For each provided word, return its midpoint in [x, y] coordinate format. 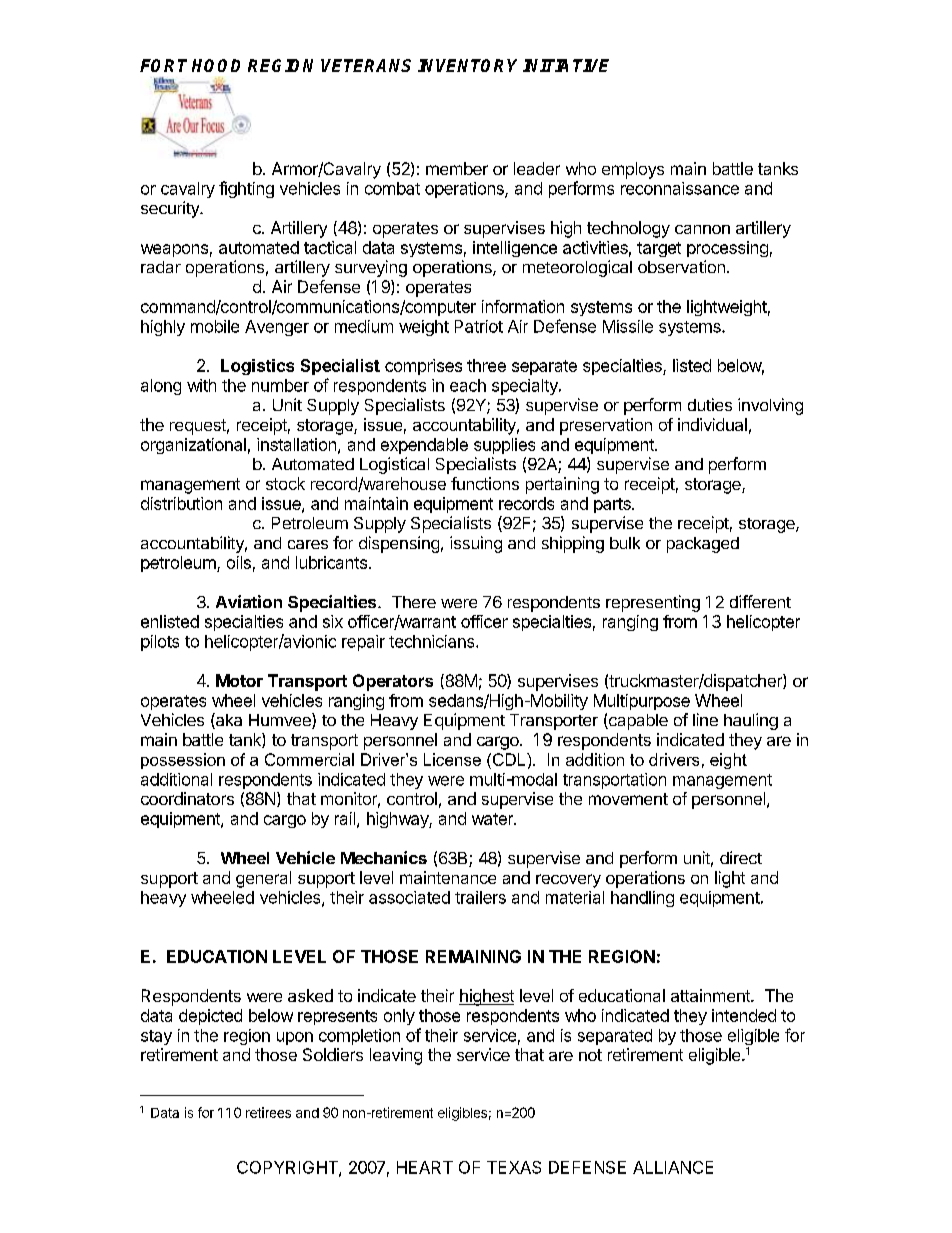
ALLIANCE [673, 1167]
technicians [433, 641]
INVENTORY [467, 65]
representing [653, 603]
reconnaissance [680, 188]
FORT [163, 65]
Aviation [249, 601]
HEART [425, 1167]
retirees [268, 1112]
